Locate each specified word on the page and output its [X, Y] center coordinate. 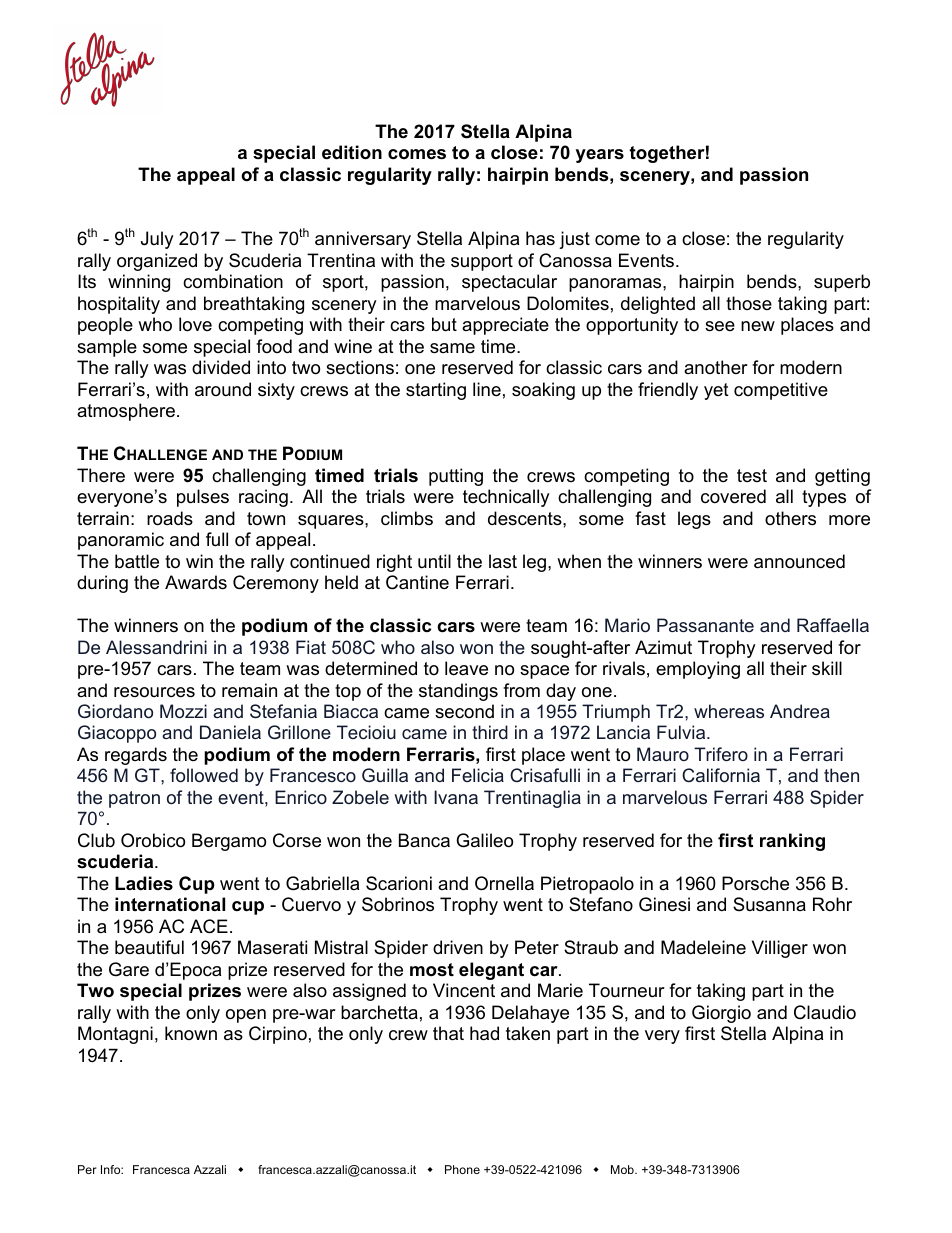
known [191, 1033]
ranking [792, 842]
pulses [203, 498]
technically [506, 498]
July [157, 240]
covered [733, 496]
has [540, 238]
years [600, 156]
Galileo [484, 840]
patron [134, 799]
